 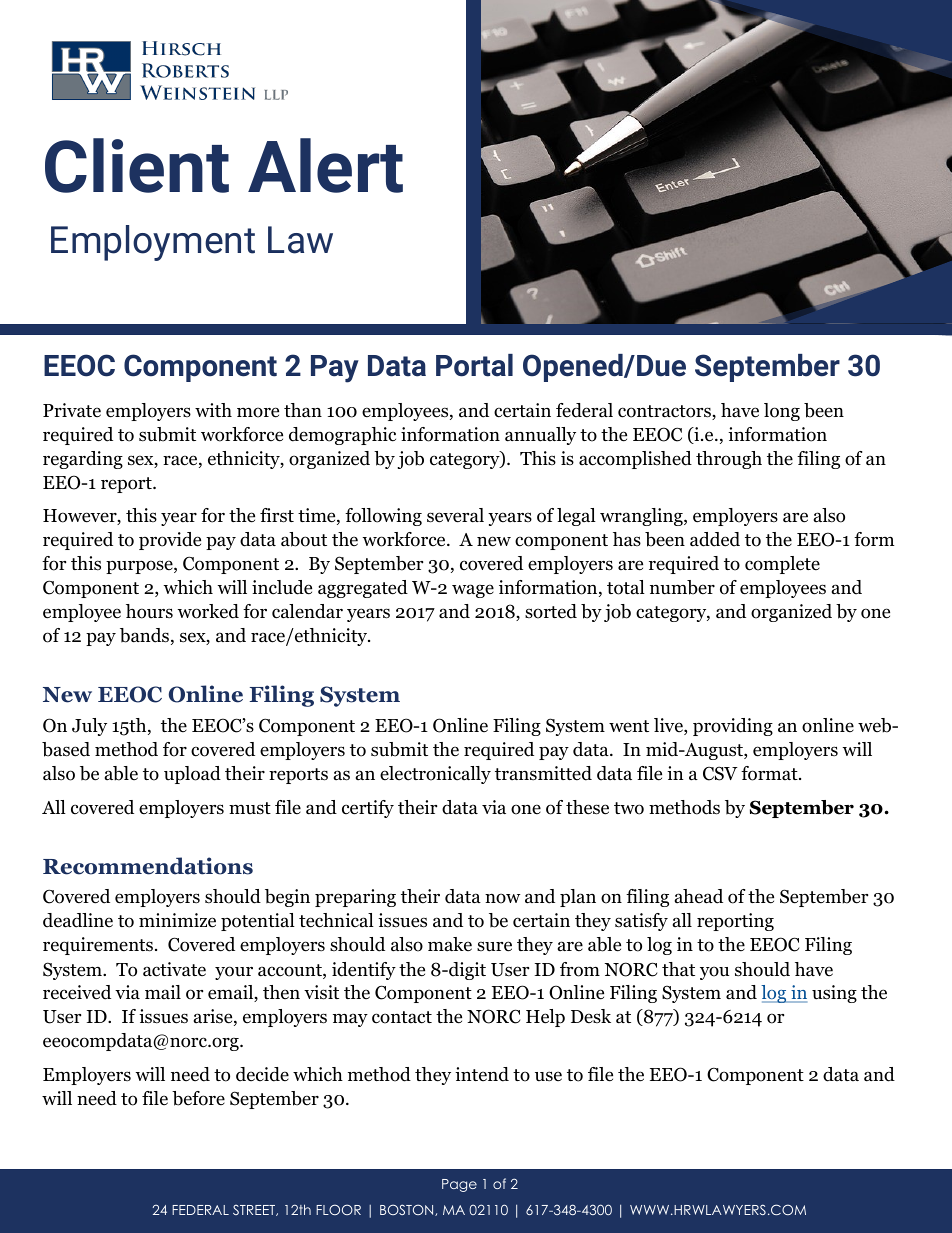 What do you see at coordinates (255, 1210) in the screenshot?
I see `STREET` at bounding box center [255, 1210].
